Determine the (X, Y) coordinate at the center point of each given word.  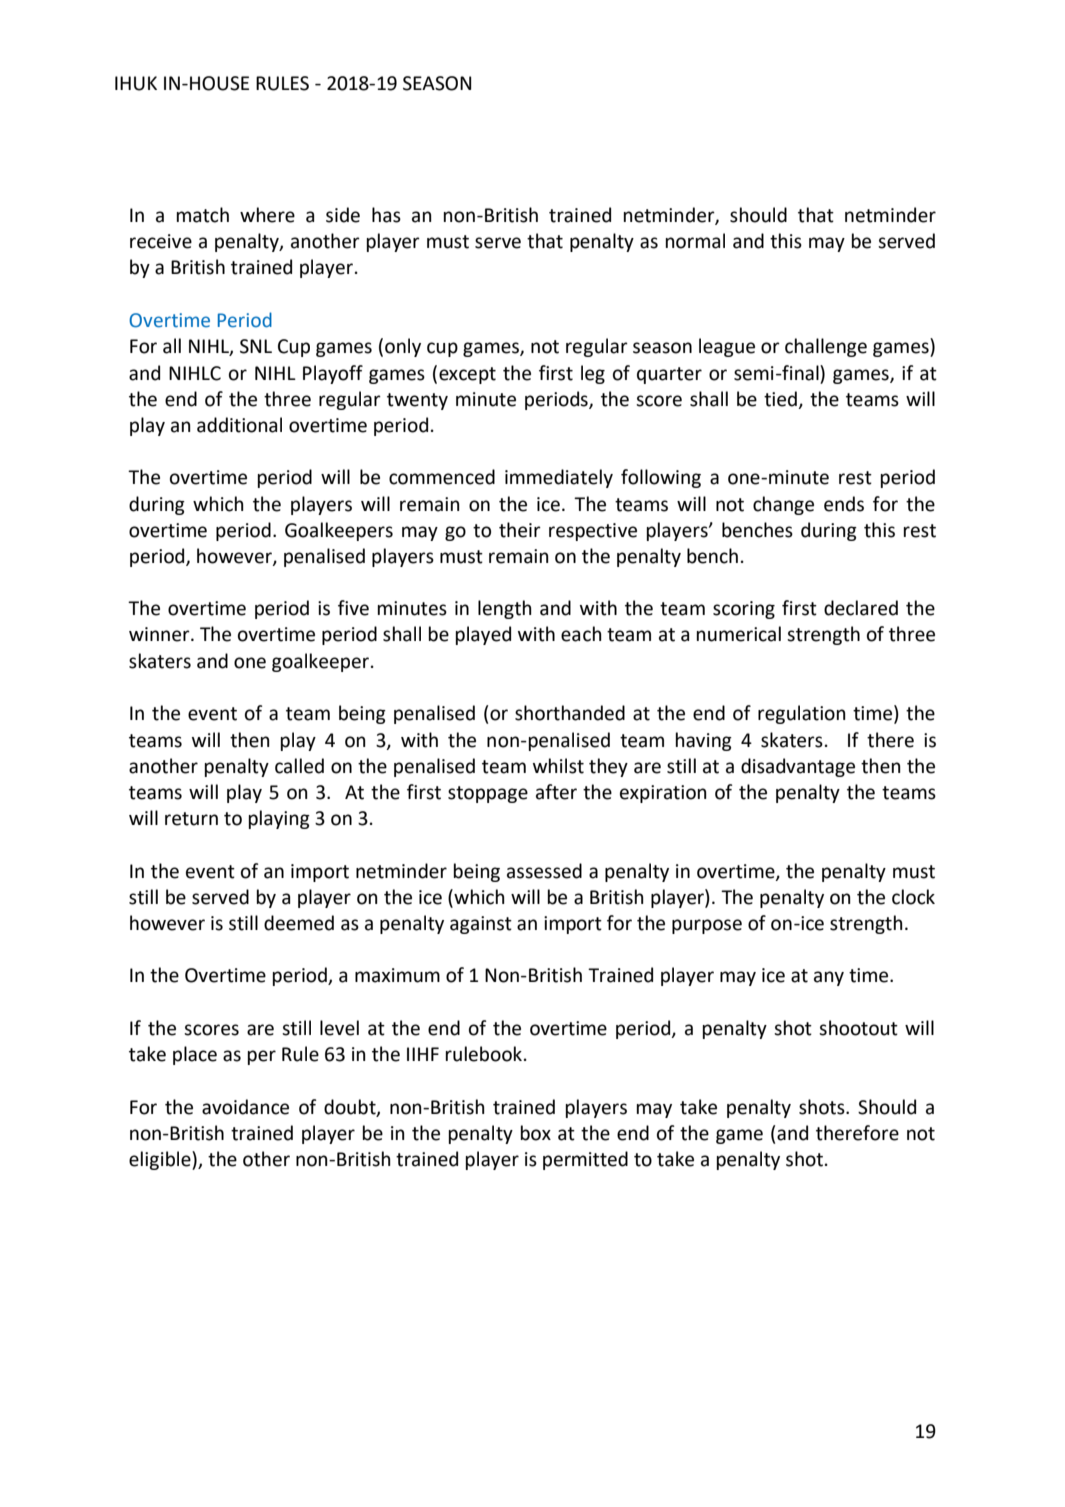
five (353, 608)
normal (695, 241)
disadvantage (798, 767)
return (191, 819)
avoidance (245, 1107)
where (267, 215)
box (536, 1133)
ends (844, 504)
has (386, 215)
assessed (544, 871)
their (520, 530)
